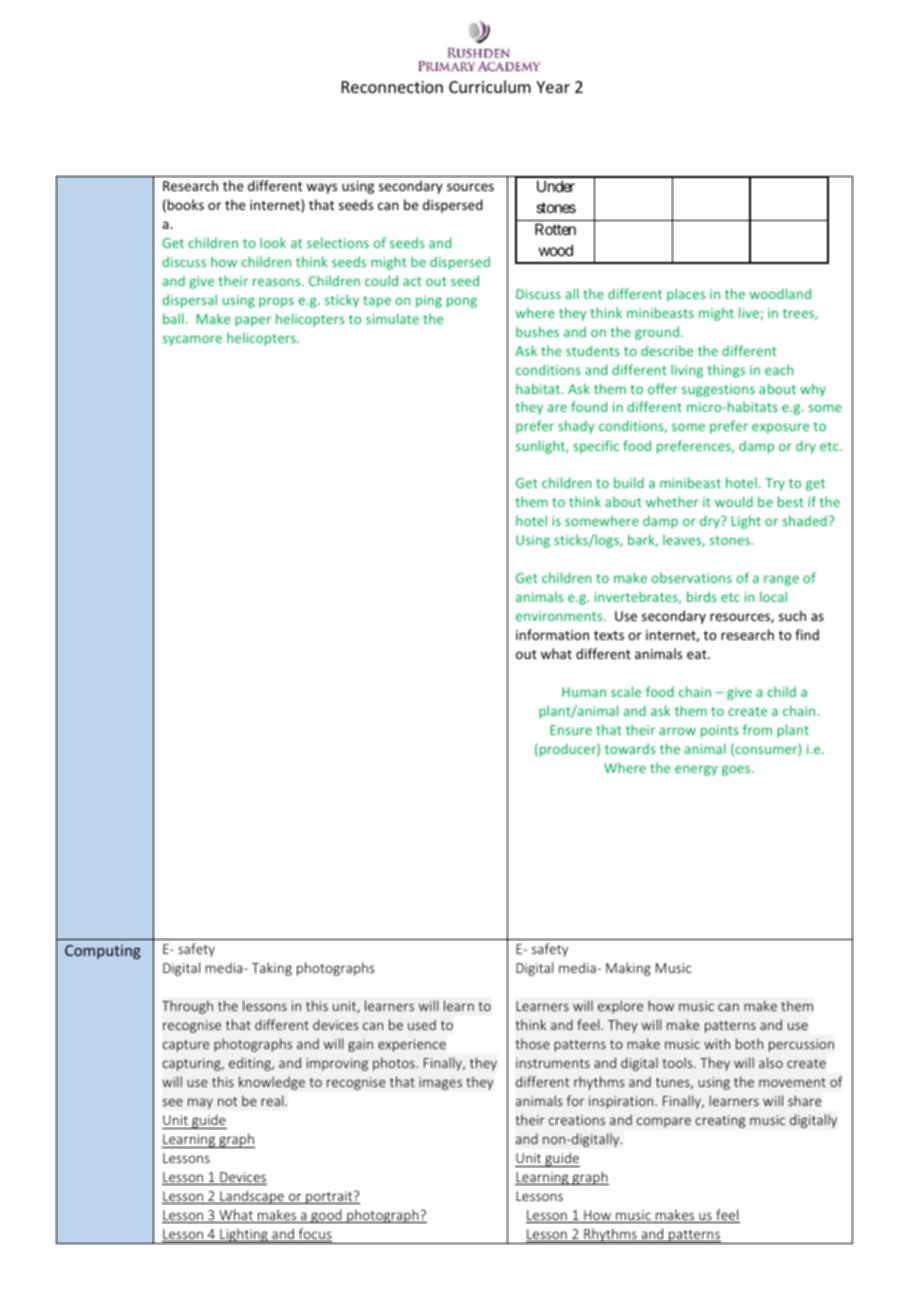  I want to click on Computing, so click(103, 952).
